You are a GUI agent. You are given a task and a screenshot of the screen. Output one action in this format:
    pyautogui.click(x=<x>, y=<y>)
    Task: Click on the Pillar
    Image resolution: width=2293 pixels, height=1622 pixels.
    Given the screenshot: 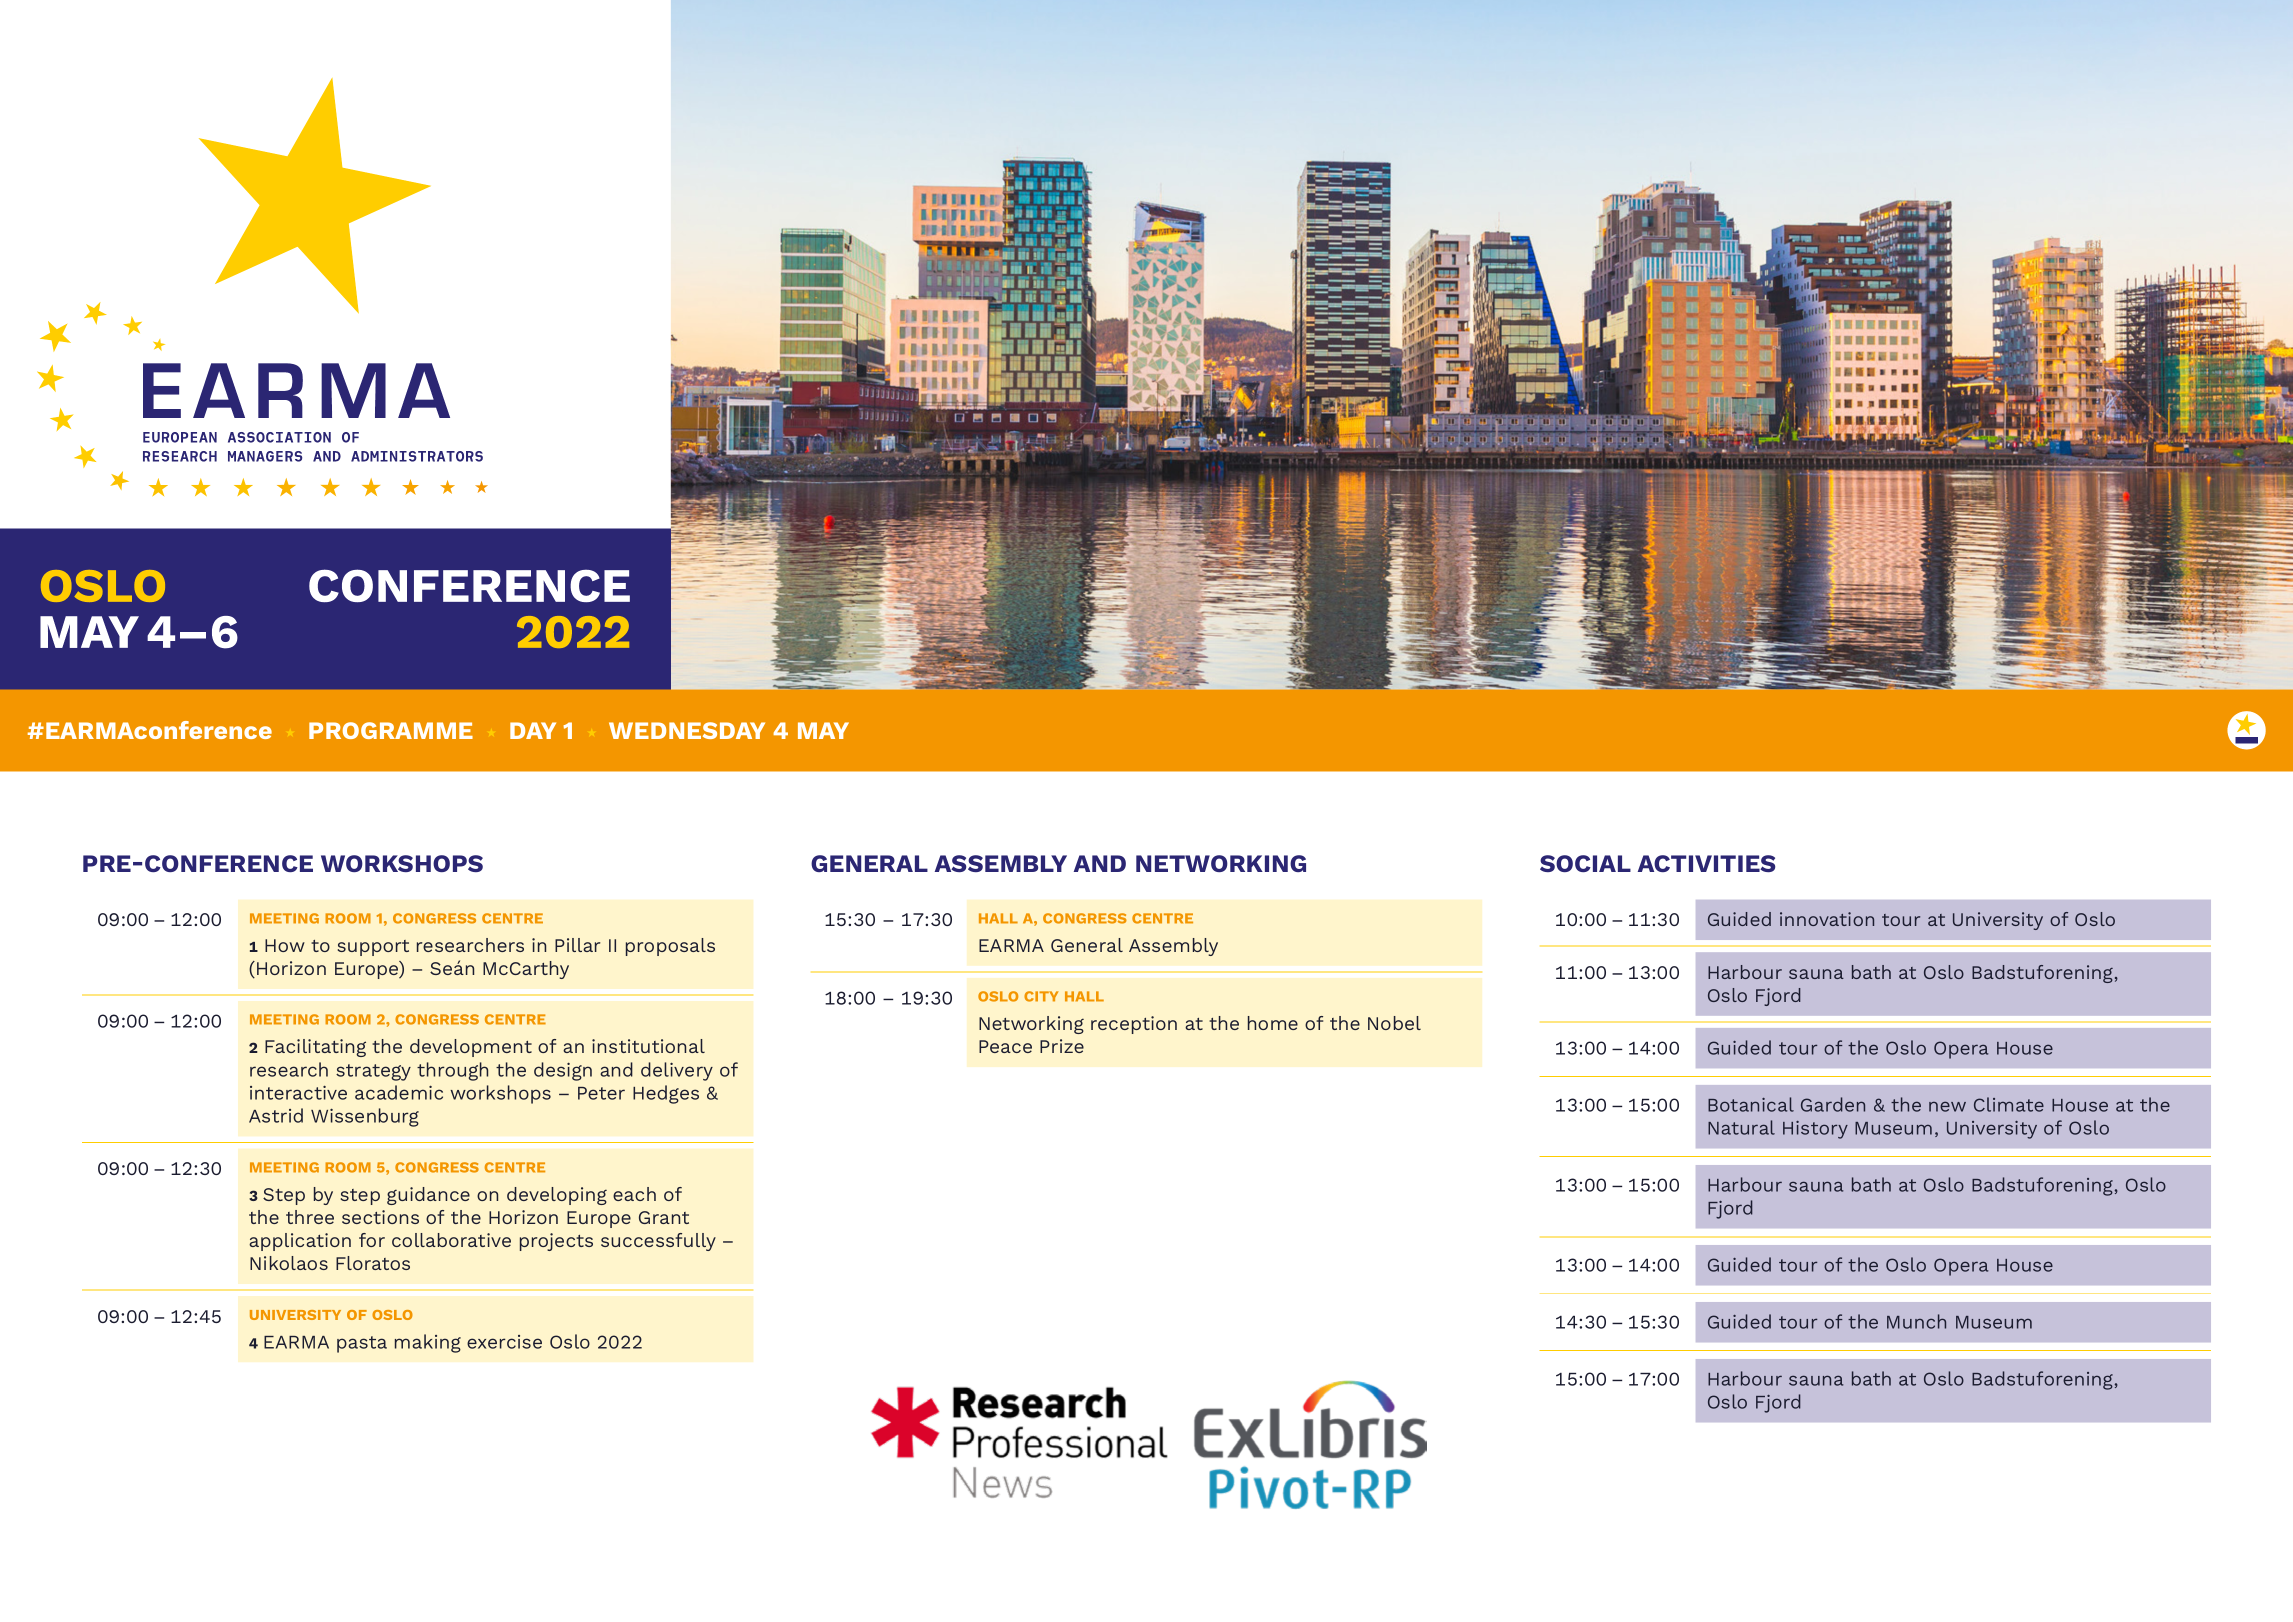 What is the action you would take?
    pyautogui.click(x=577, y=945)
